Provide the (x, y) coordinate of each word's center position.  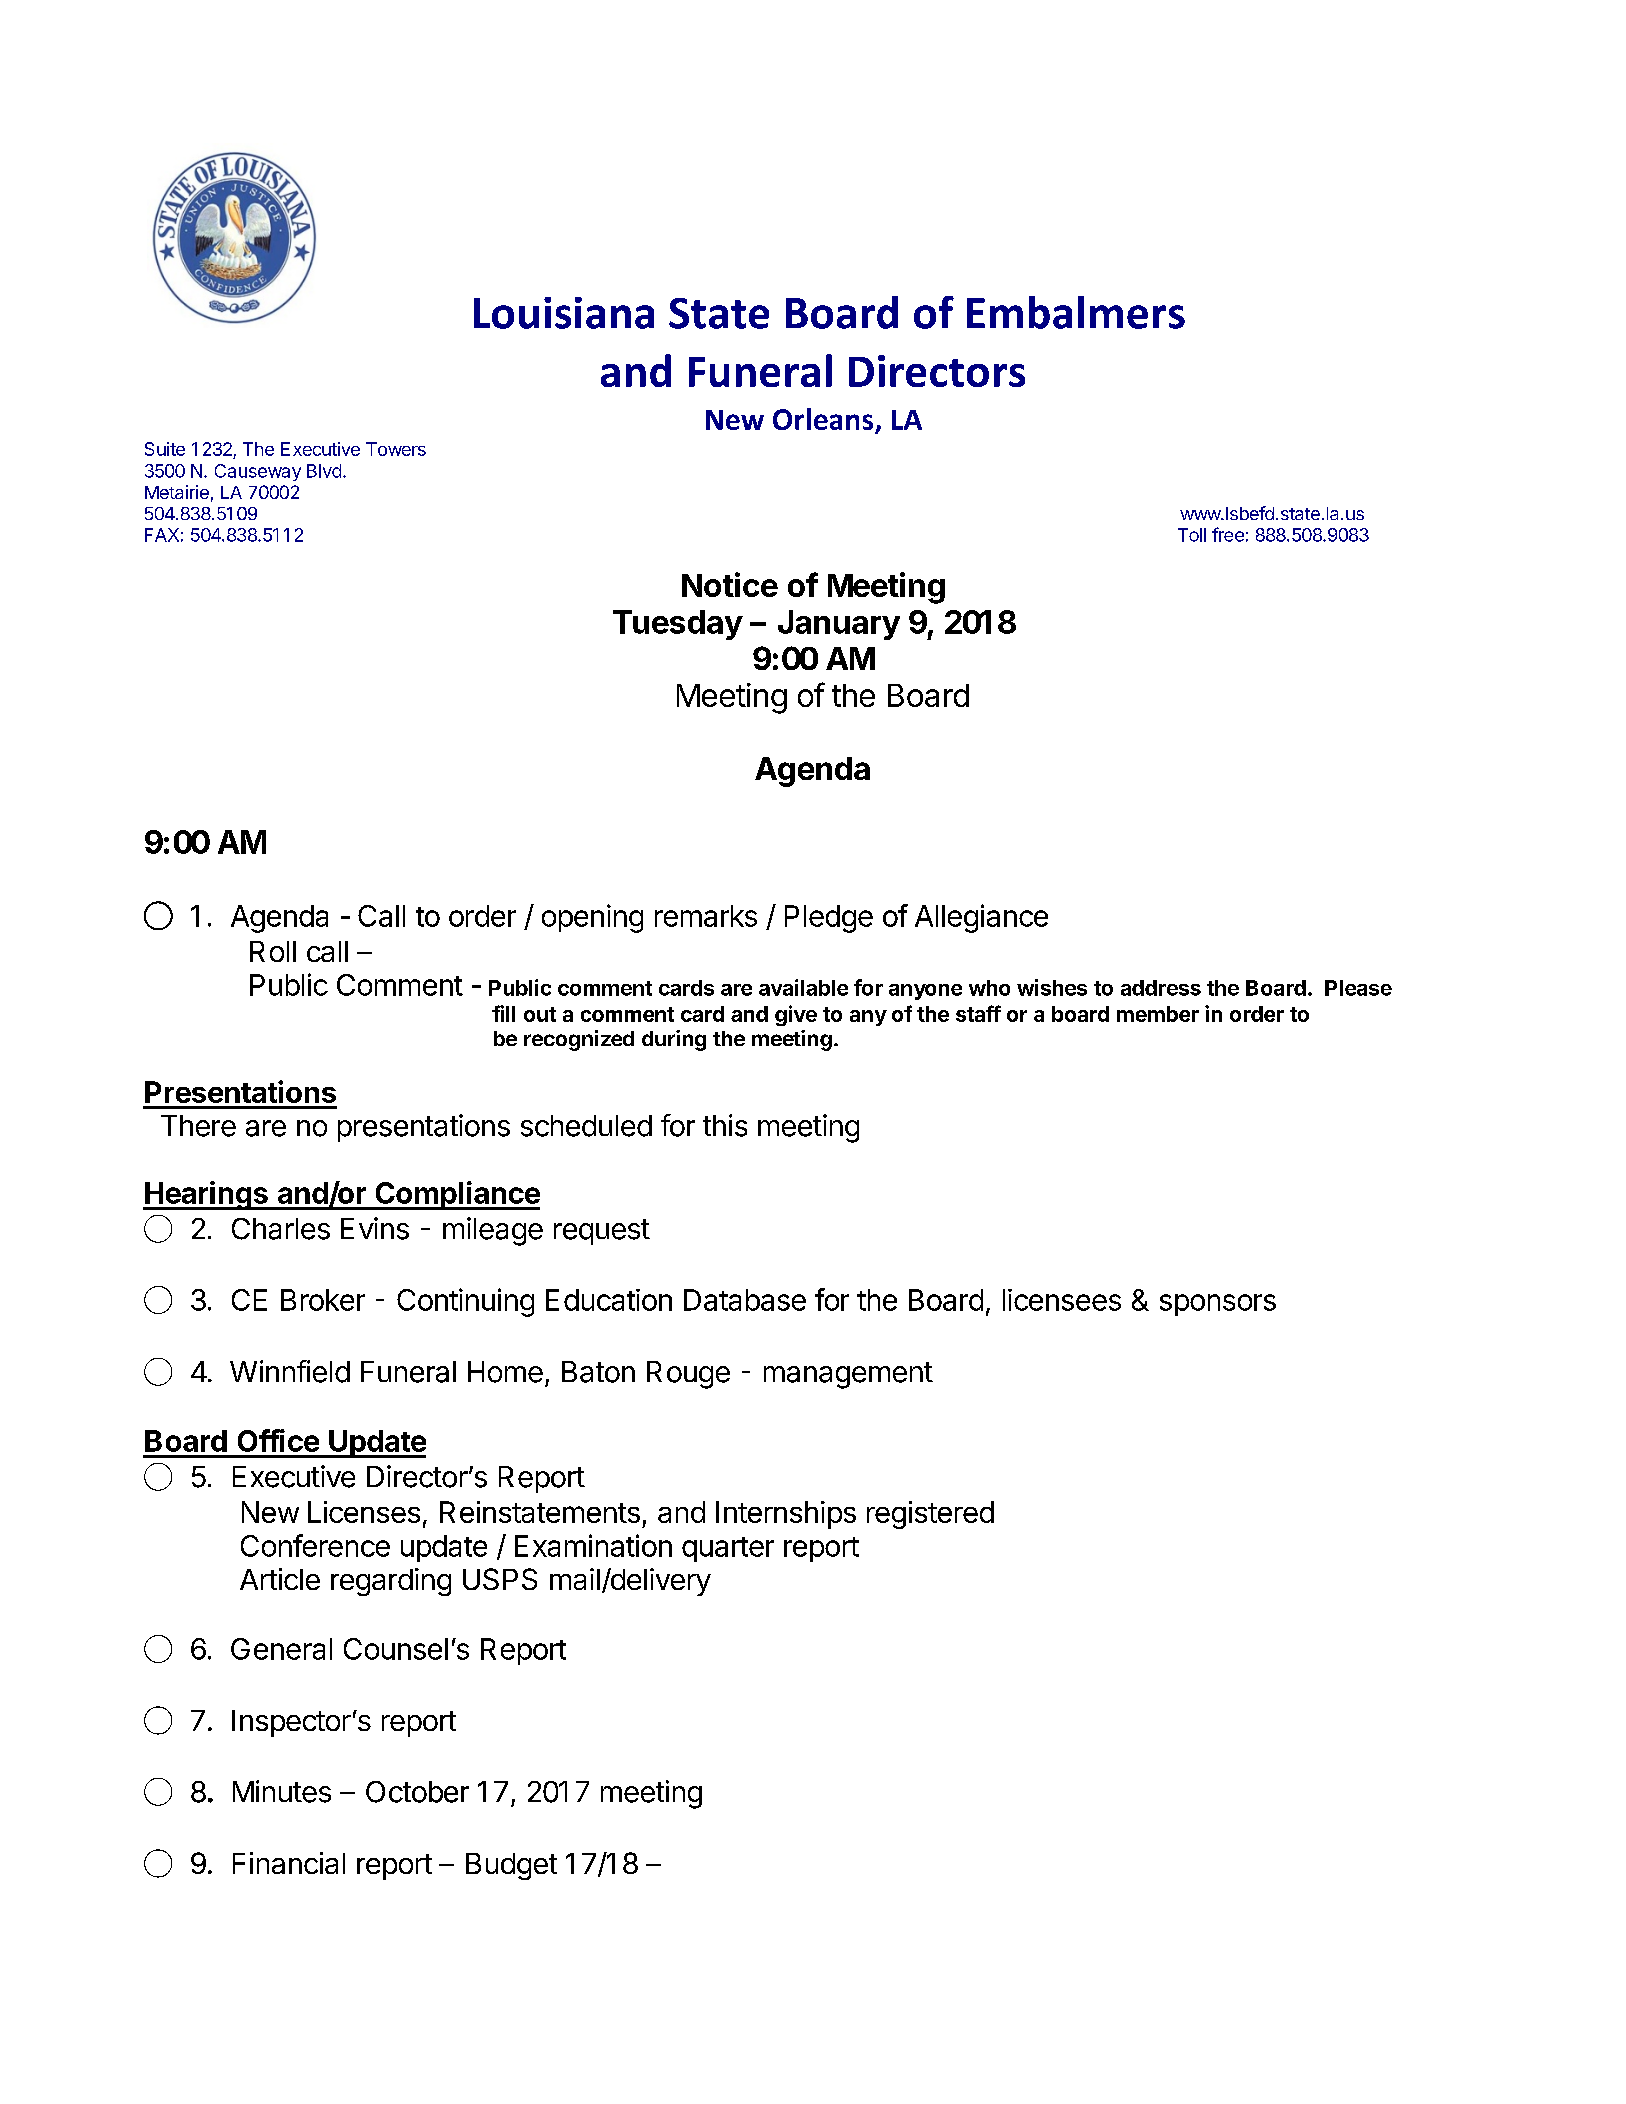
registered (930, 1515)
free (1228, 534)
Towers (396, 449)
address (1161, 988)
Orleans (824, 420)
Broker (323, 1300)
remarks (706, 916)
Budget (511, 1866)
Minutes (282, 1791)
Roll (273, 951)
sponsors (1218, 1305)
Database (745, 1300)
